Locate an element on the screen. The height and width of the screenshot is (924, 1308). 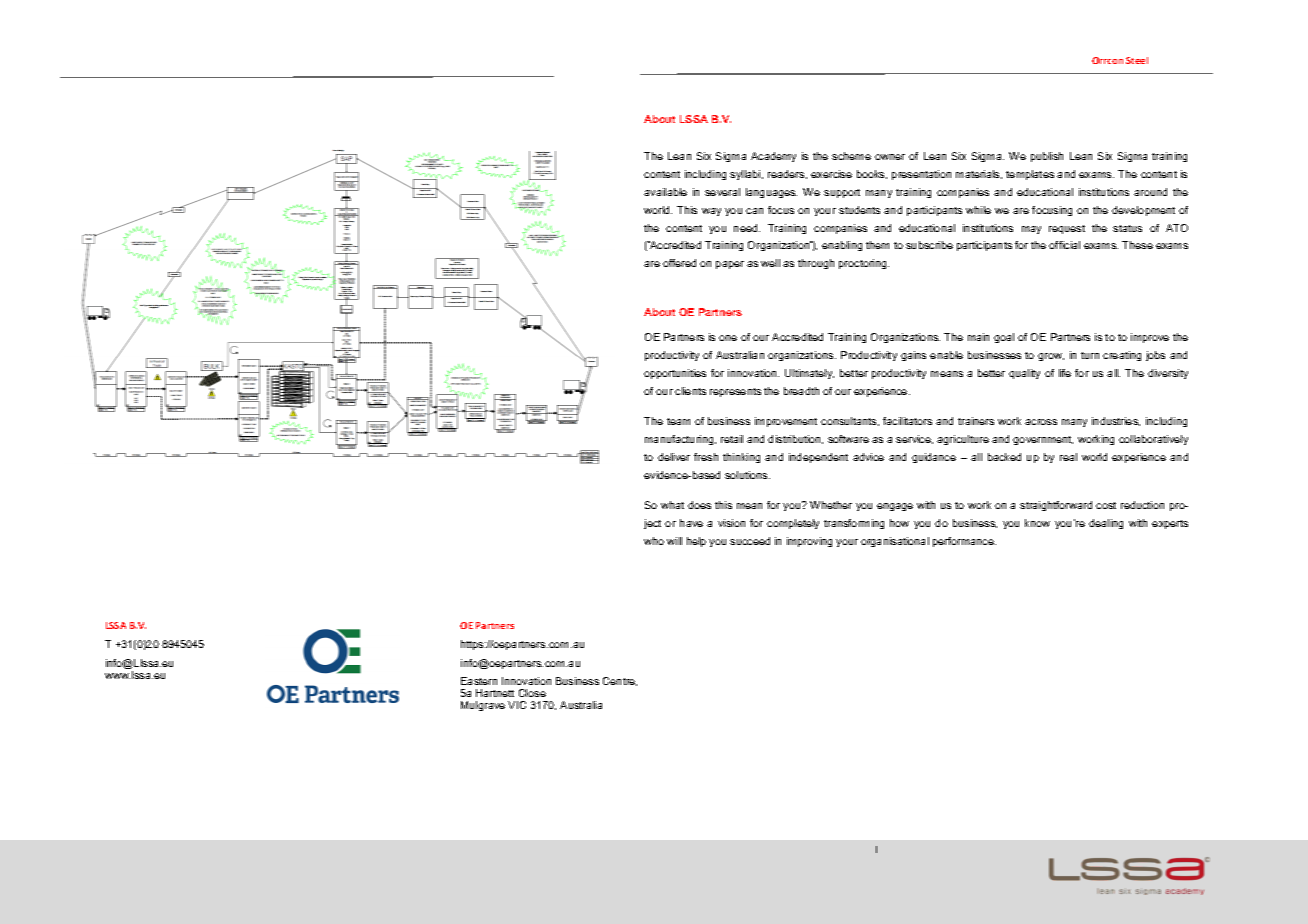
Ultimately is located at coordinates (809, 374).
